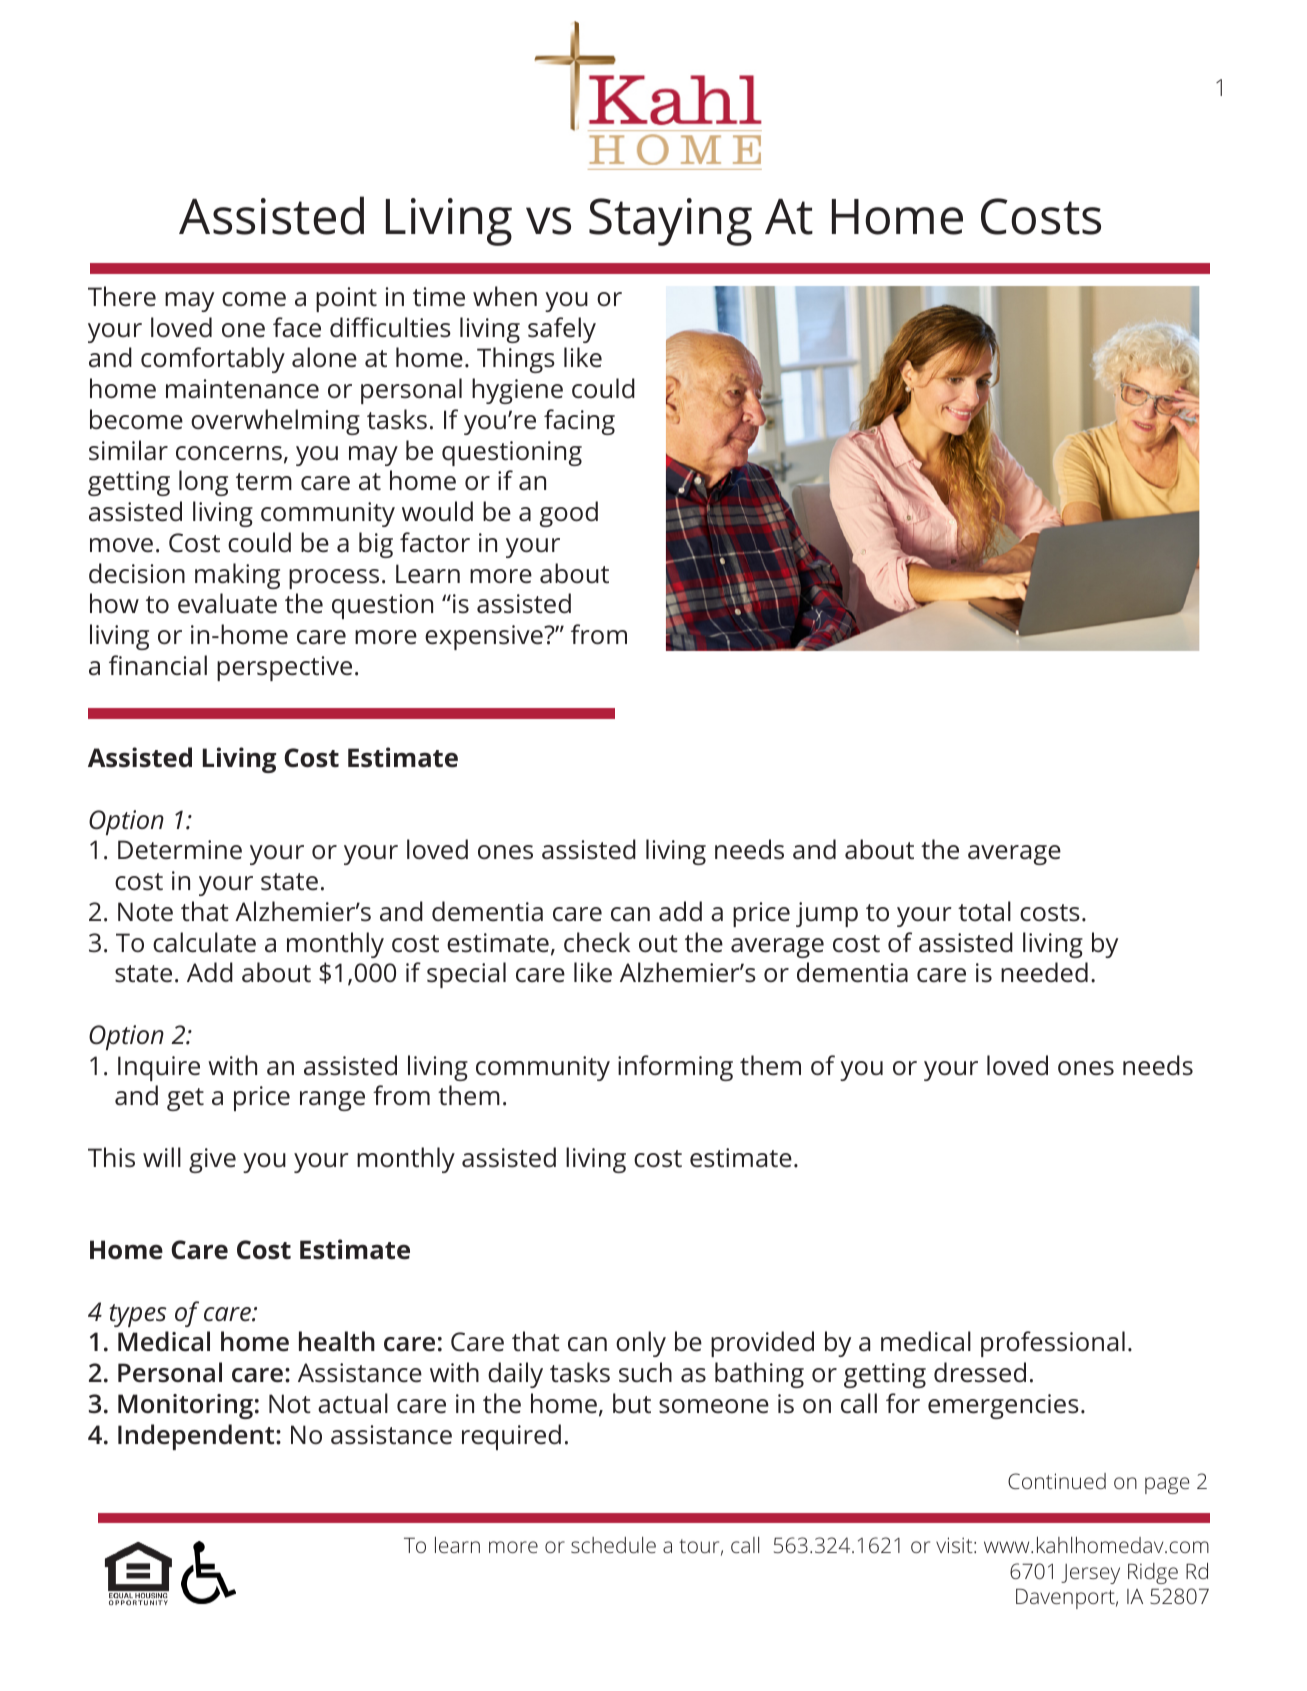 The image size is (1307, 1691). I want to click on Independent, so click(197, 1437).
